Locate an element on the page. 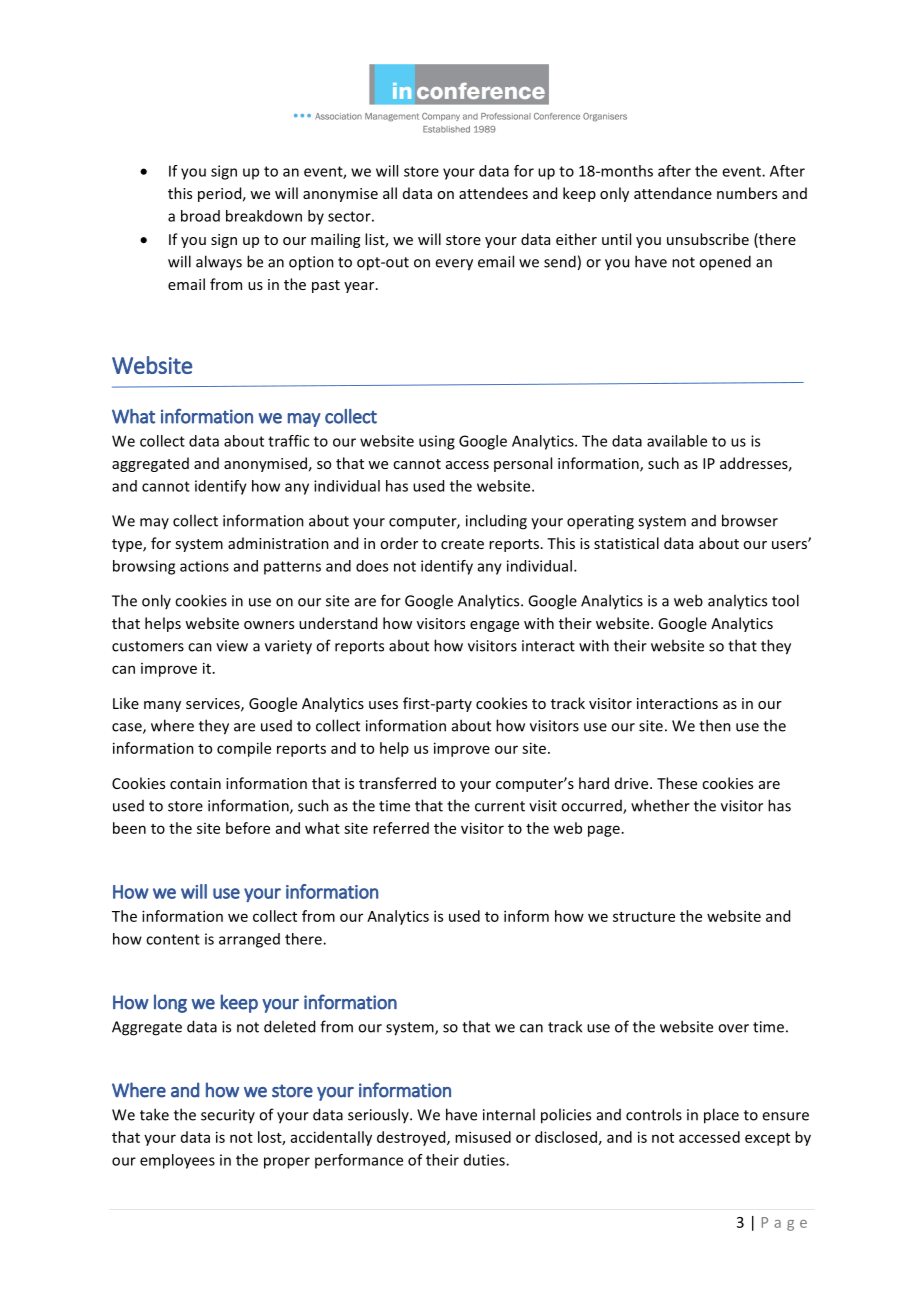 The width and height of the image is (924, 1308). referred is located at coordinates (401, 828).
